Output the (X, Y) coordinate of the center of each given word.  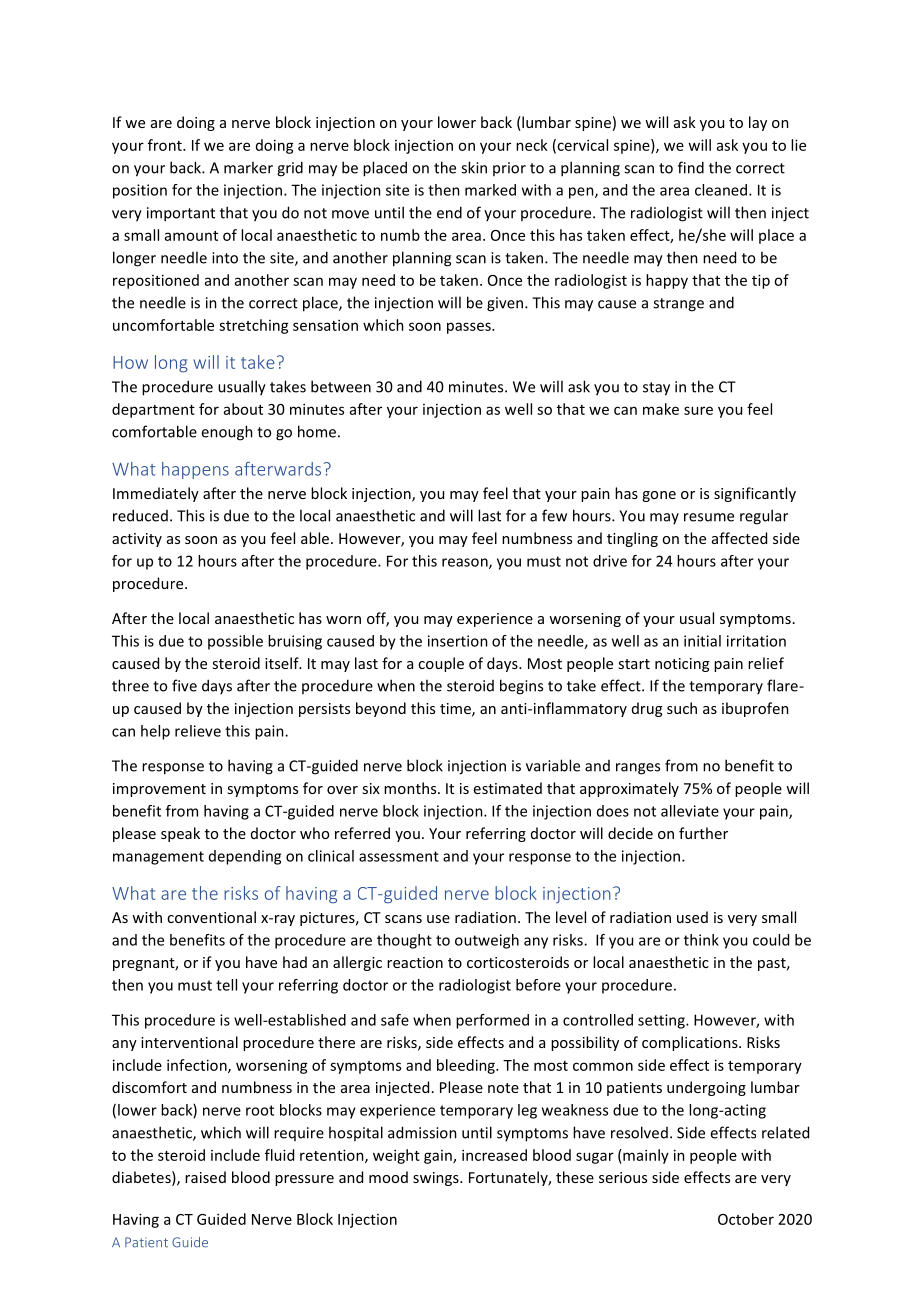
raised (205, 1177)
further (703, 833)
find (691, 167)
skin (474, 167)
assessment (399, 856)
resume (709, 517)
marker (248, 167)
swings (437, 1179)
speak (180, 834)
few (554, 515)
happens (195, 470)
